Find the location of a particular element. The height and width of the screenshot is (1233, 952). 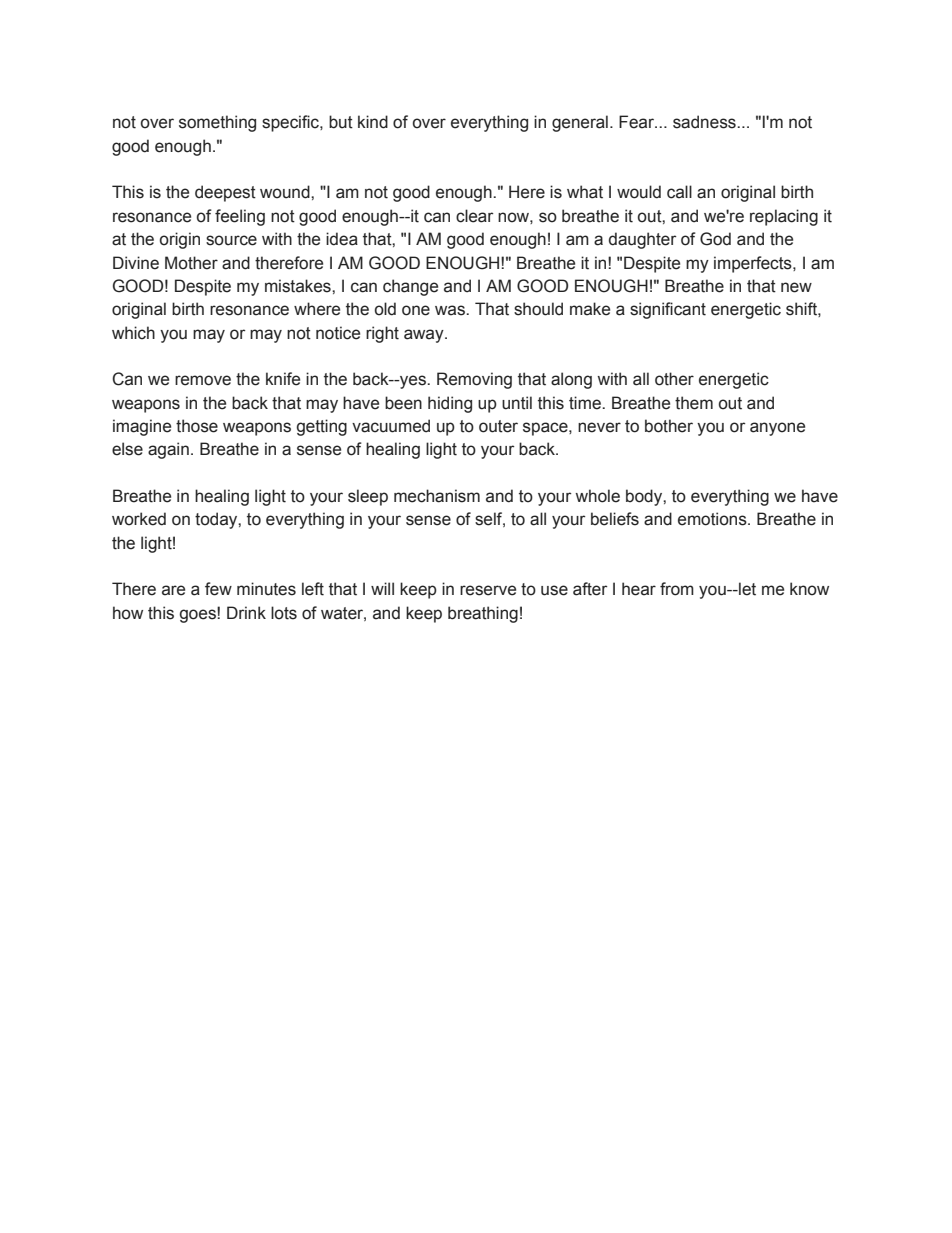

few is located at coordinates (218, 589).
